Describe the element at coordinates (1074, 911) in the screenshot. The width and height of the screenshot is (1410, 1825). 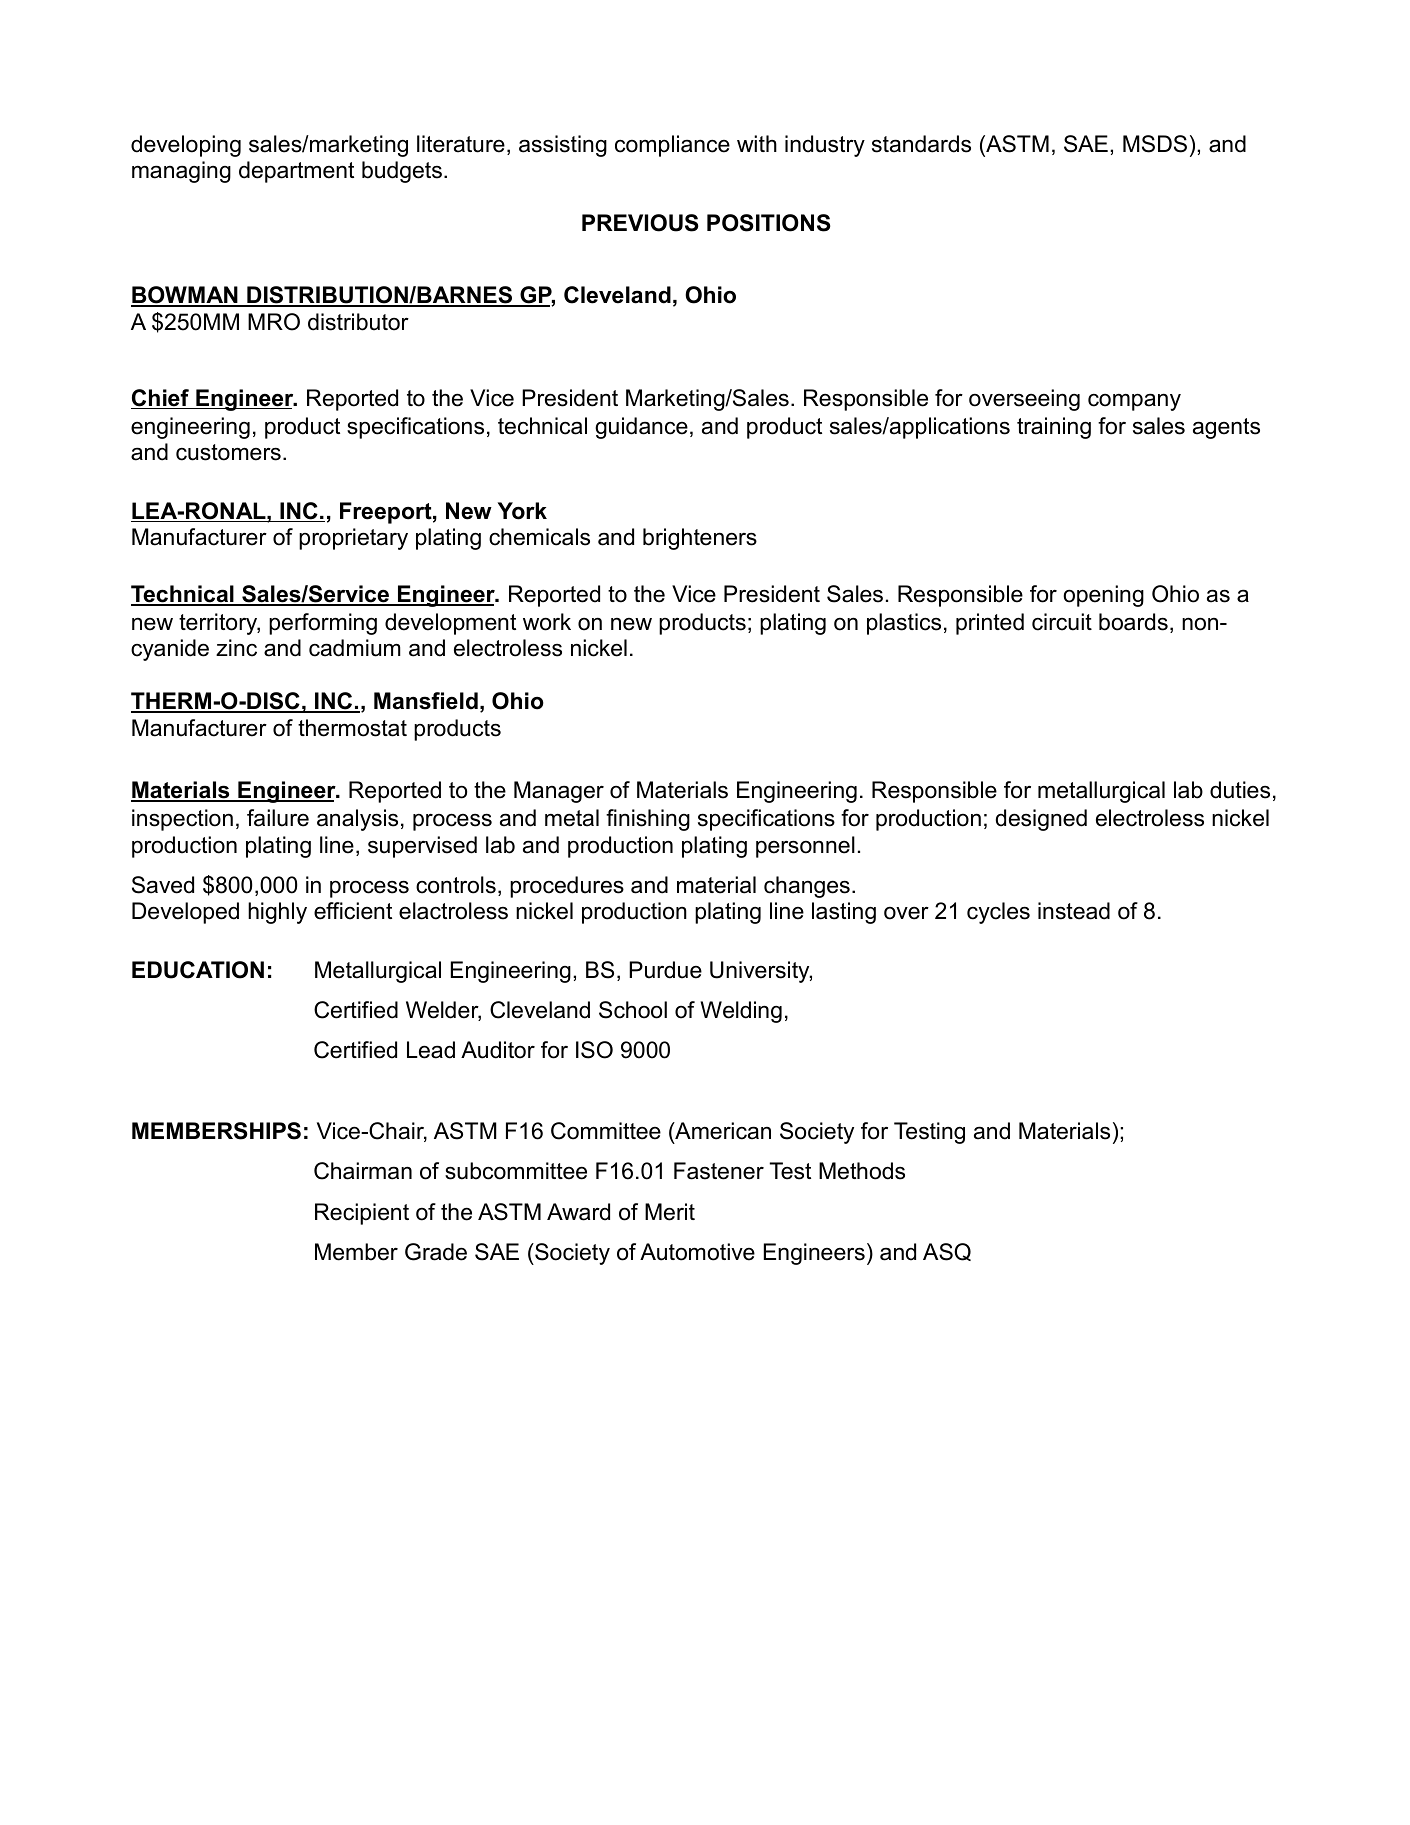
I see `instead` at that location.
